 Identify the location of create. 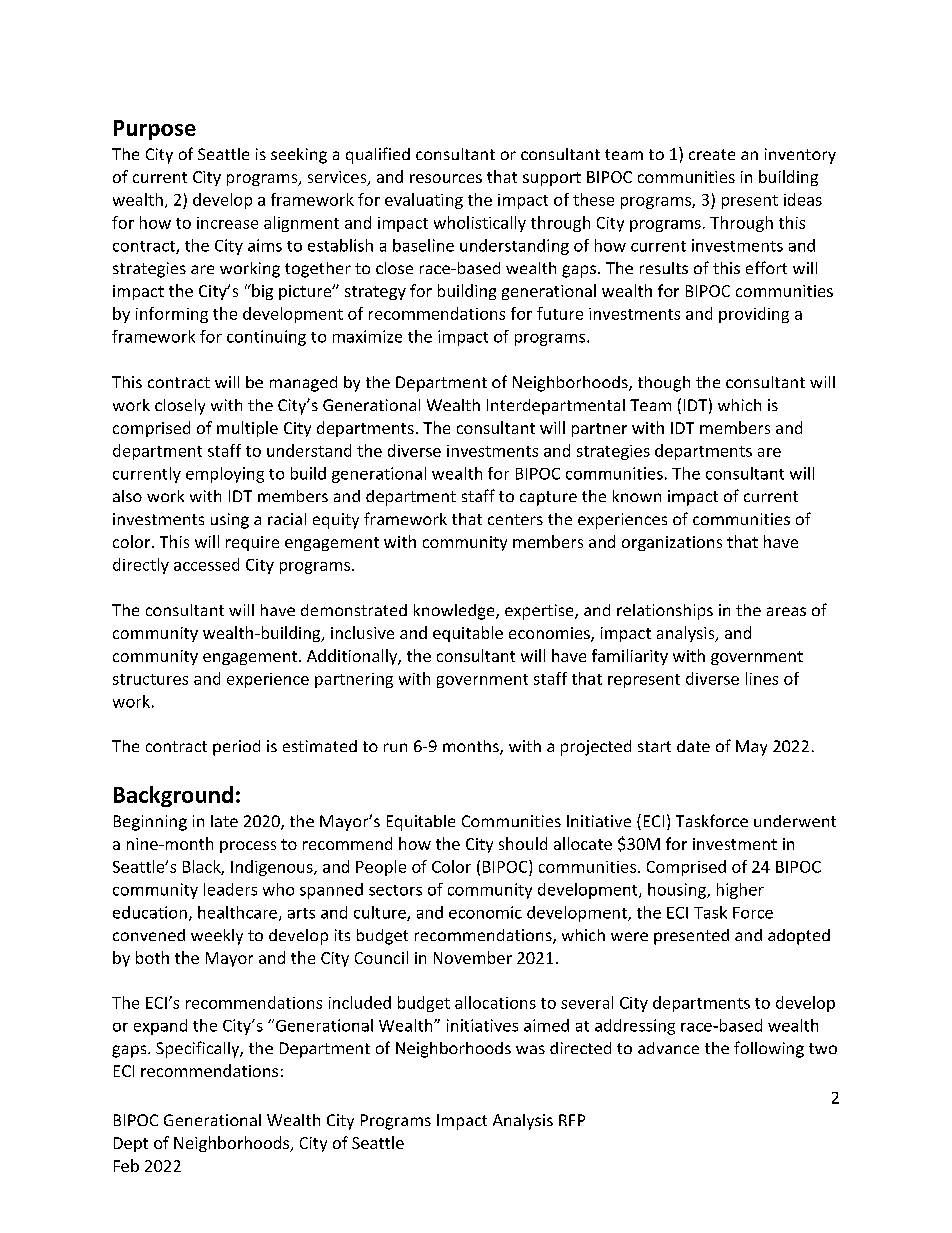
(712, 154).
